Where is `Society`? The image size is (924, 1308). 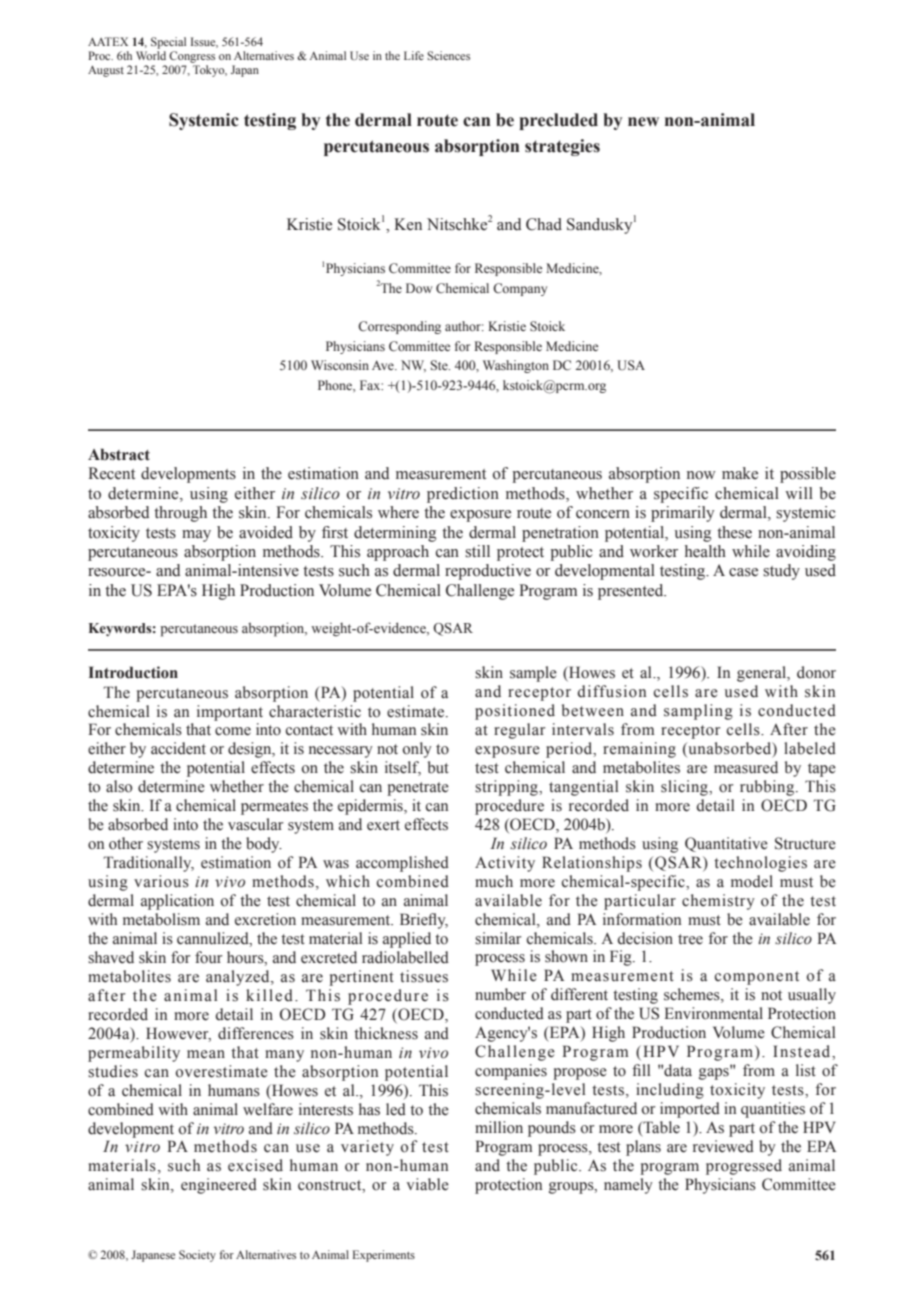
Society is located at coordinates (197, 1256).
